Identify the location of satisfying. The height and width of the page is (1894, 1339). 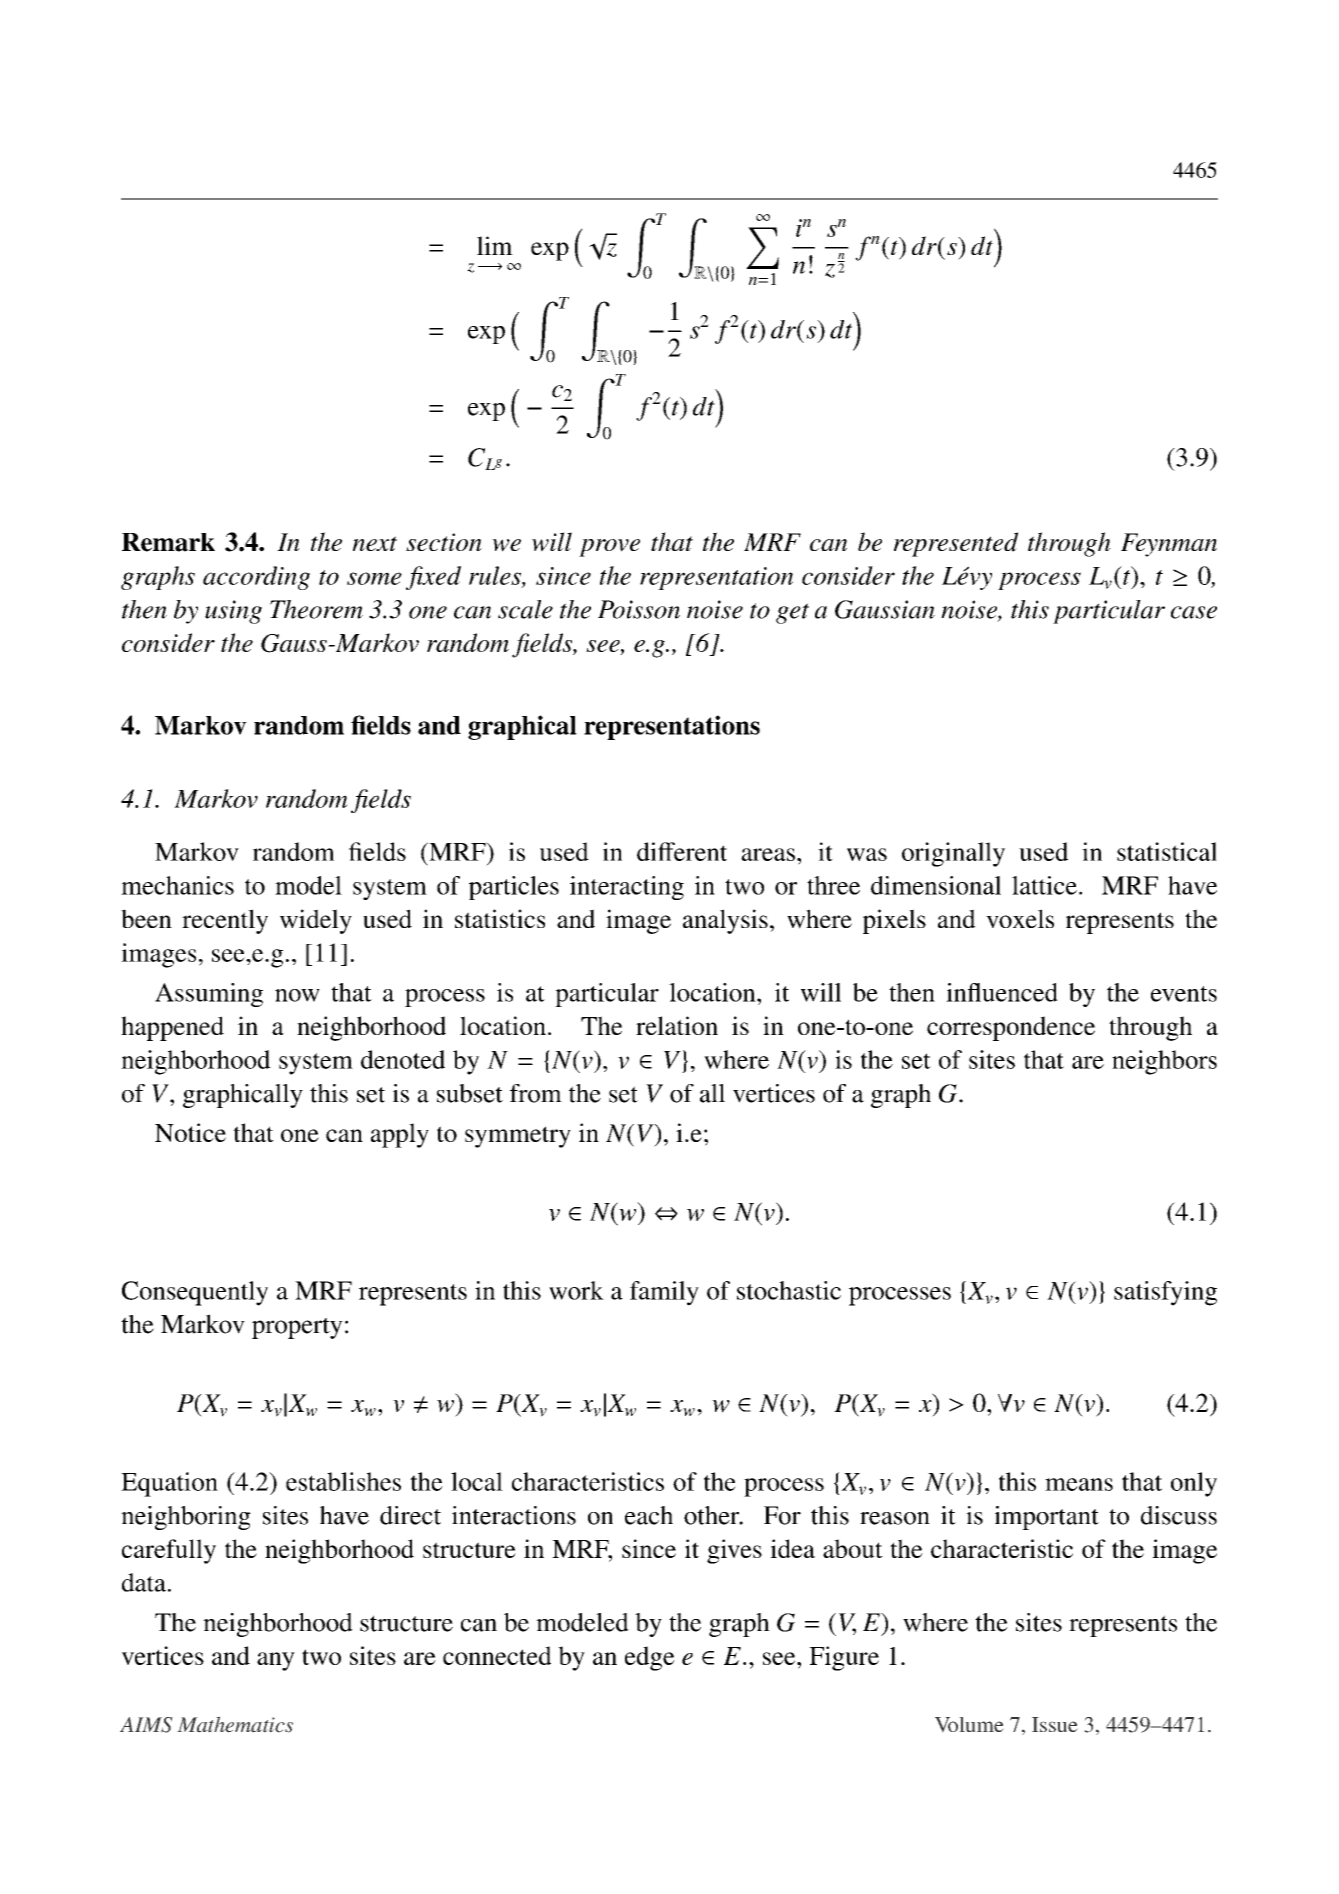
(1165, 1293).
